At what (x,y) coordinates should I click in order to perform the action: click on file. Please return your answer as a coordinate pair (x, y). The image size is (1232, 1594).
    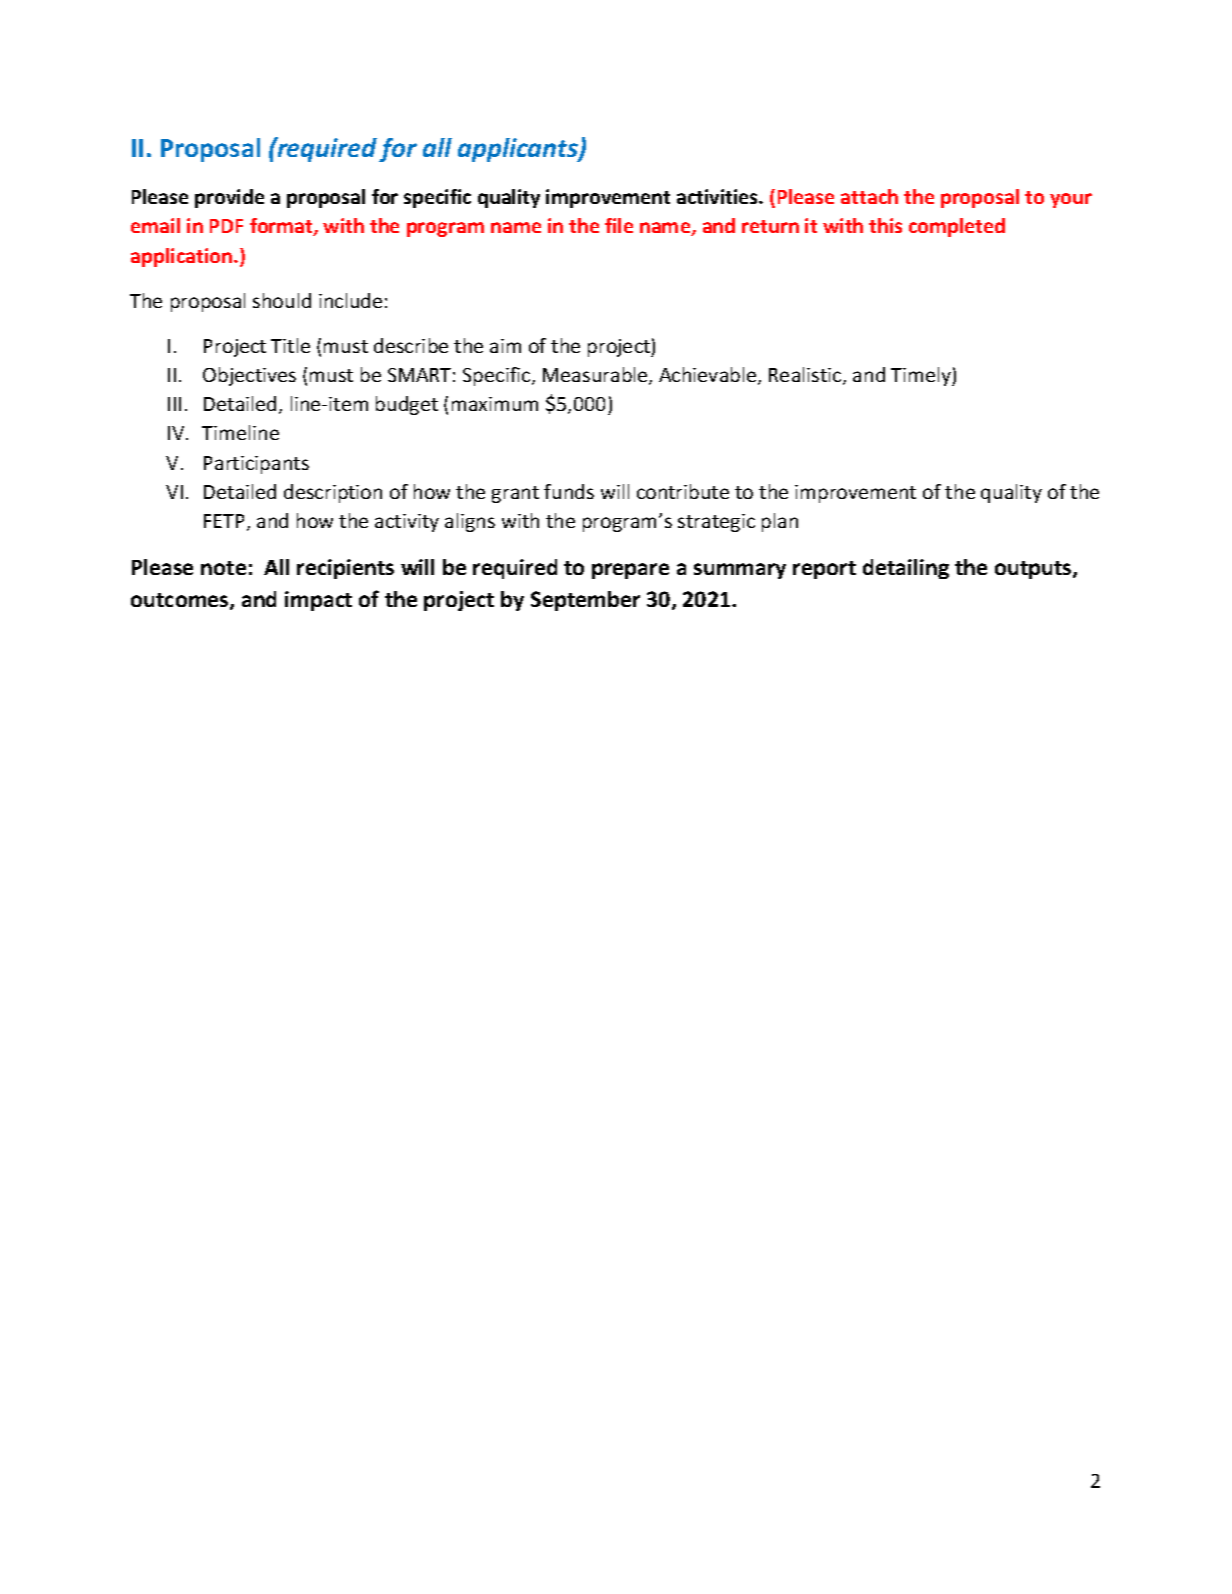
    Looking at the image, I should click on (619, 225).
